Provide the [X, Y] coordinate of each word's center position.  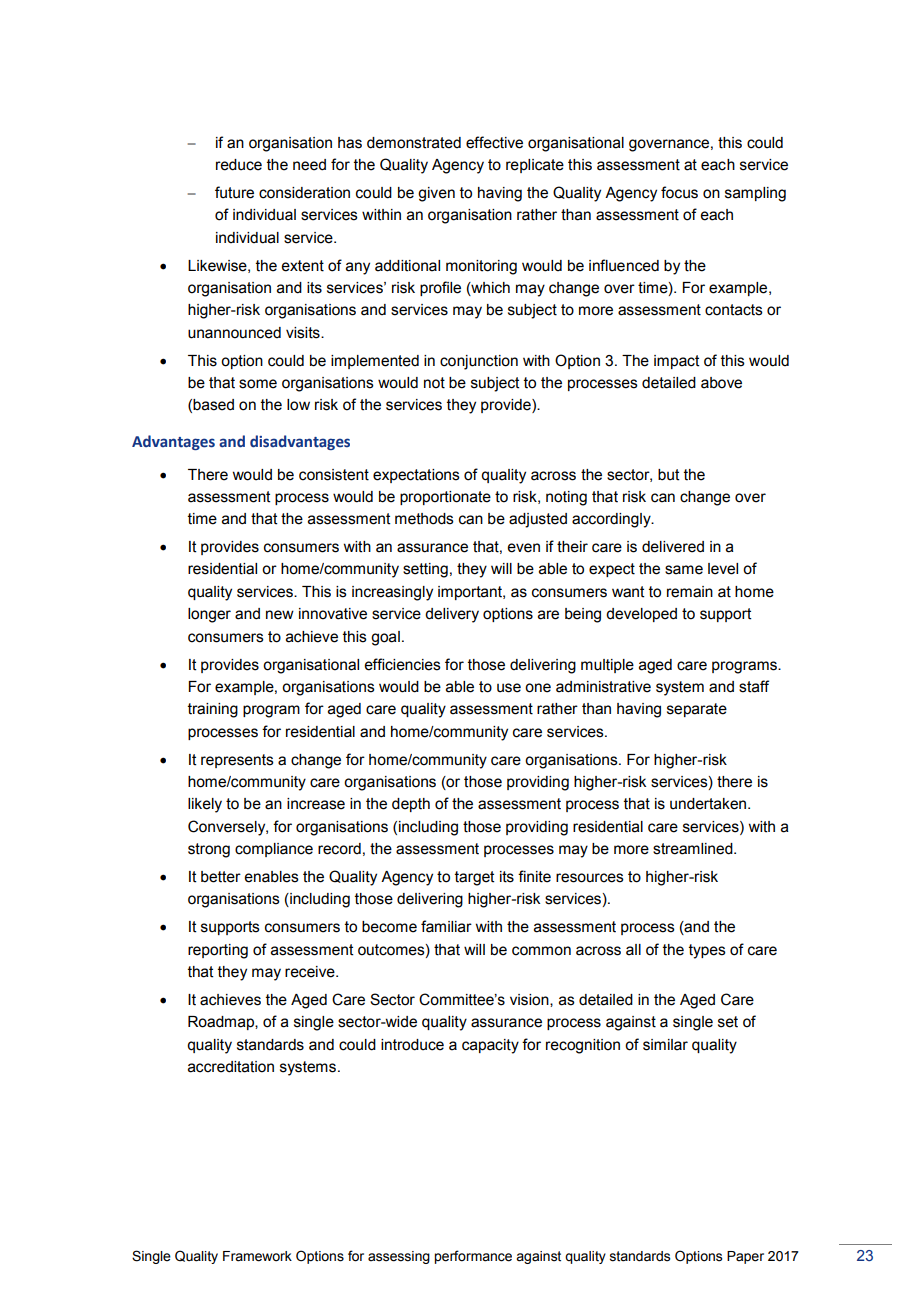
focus [679, 192]
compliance [274, 850]
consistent [334, 475]
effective [494, 142]
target [475, 878]
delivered [673, 547]
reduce [239, 165]
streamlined [694, 849]
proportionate [445, 498]
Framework [257, 1256]
